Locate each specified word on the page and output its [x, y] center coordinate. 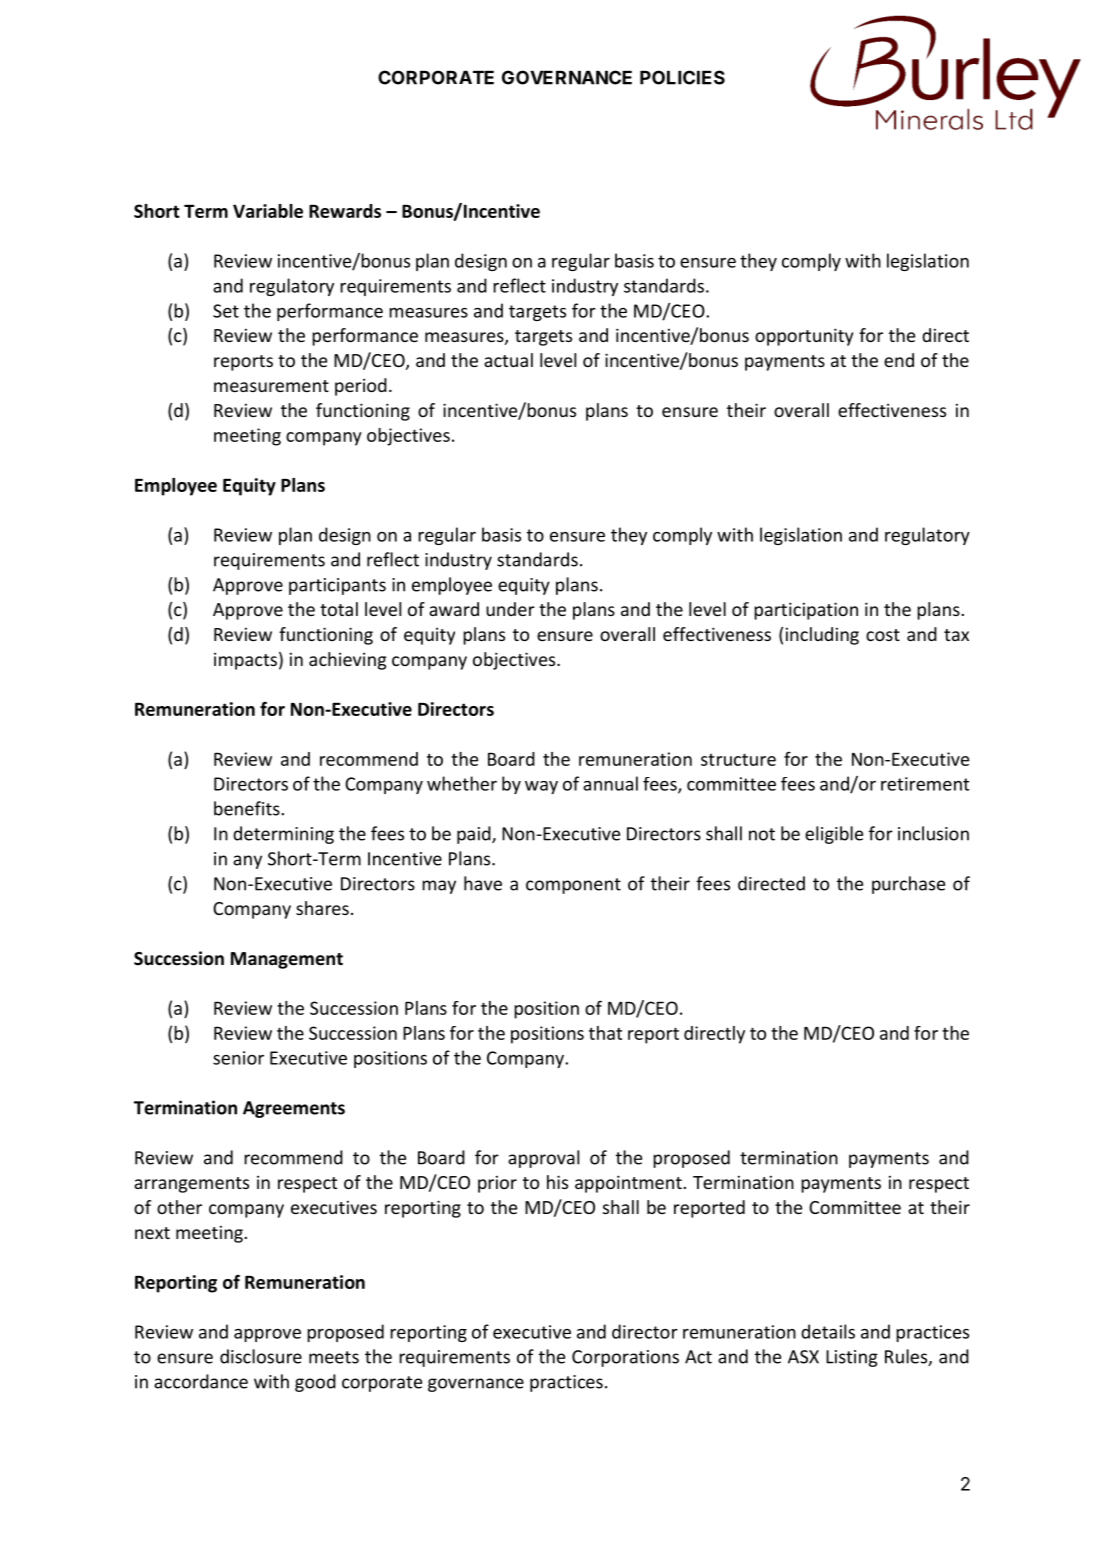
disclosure [261, 1356]
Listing [852, 1358]
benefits [247, 808]
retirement [925, 784]
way [541, 787]
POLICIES [682, 77]
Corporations [625, 1358]
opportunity [804, 337]
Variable [268, 211]
